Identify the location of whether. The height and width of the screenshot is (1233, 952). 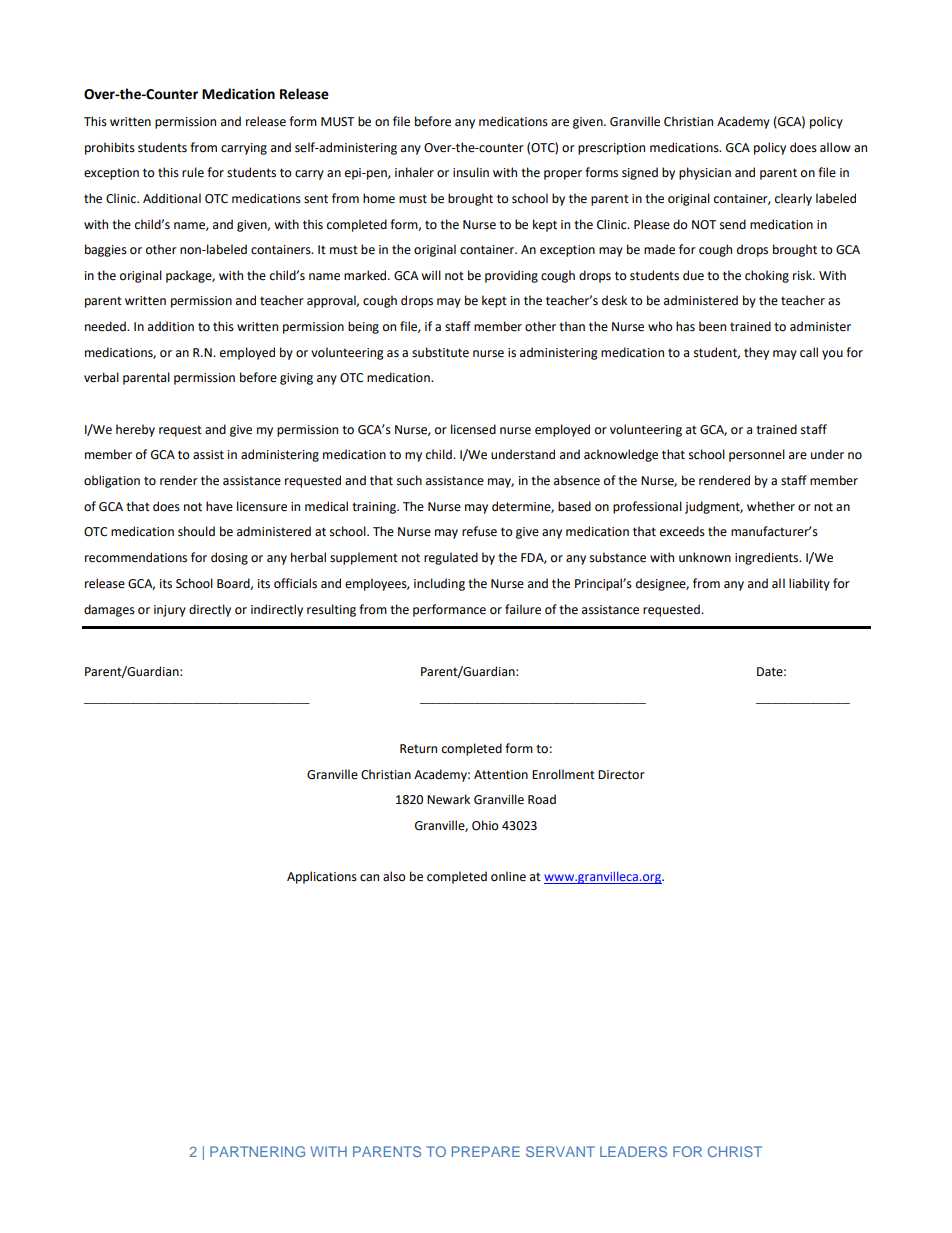
(771, 506).
